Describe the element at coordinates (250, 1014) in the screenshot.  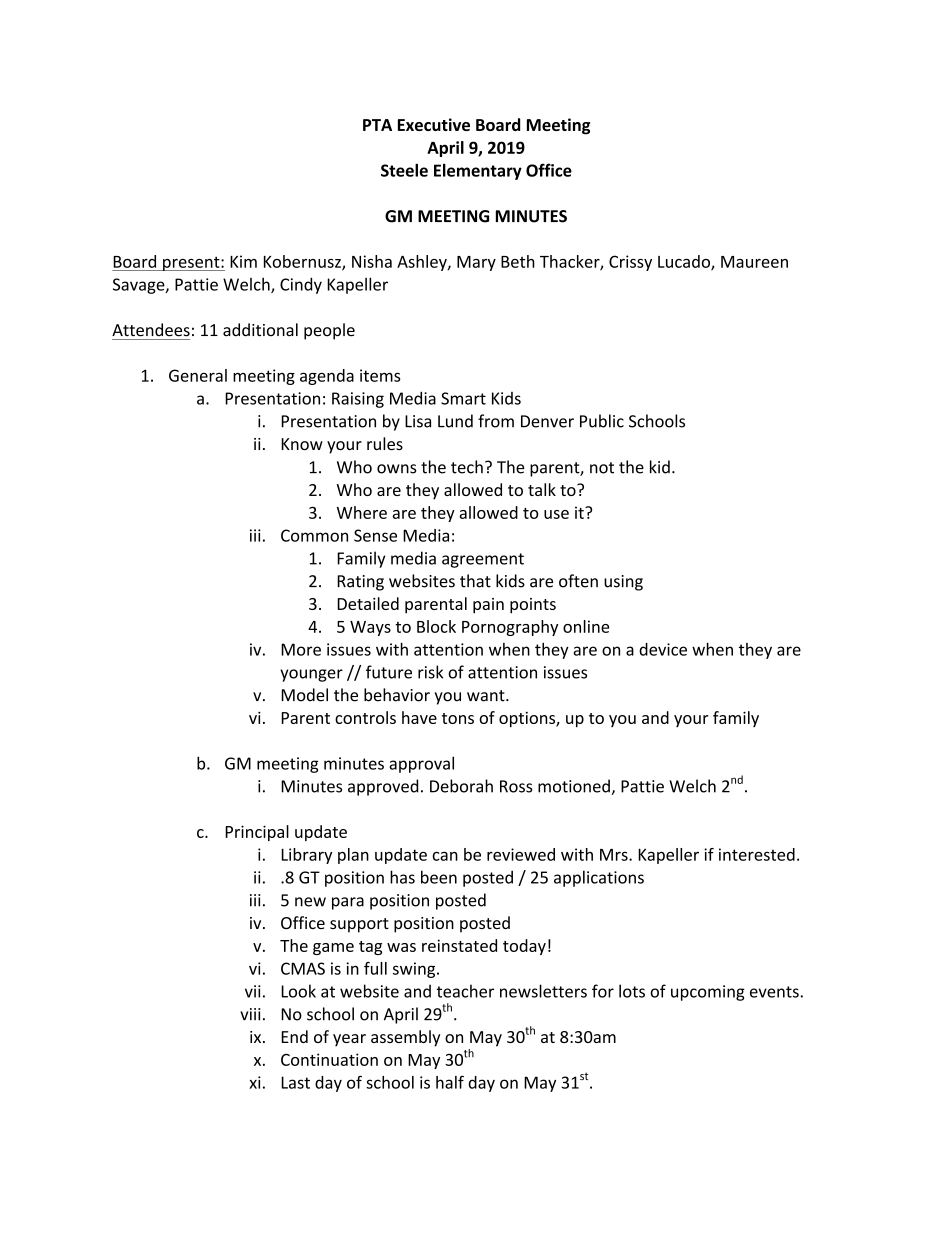
I see `viii` at that location.
